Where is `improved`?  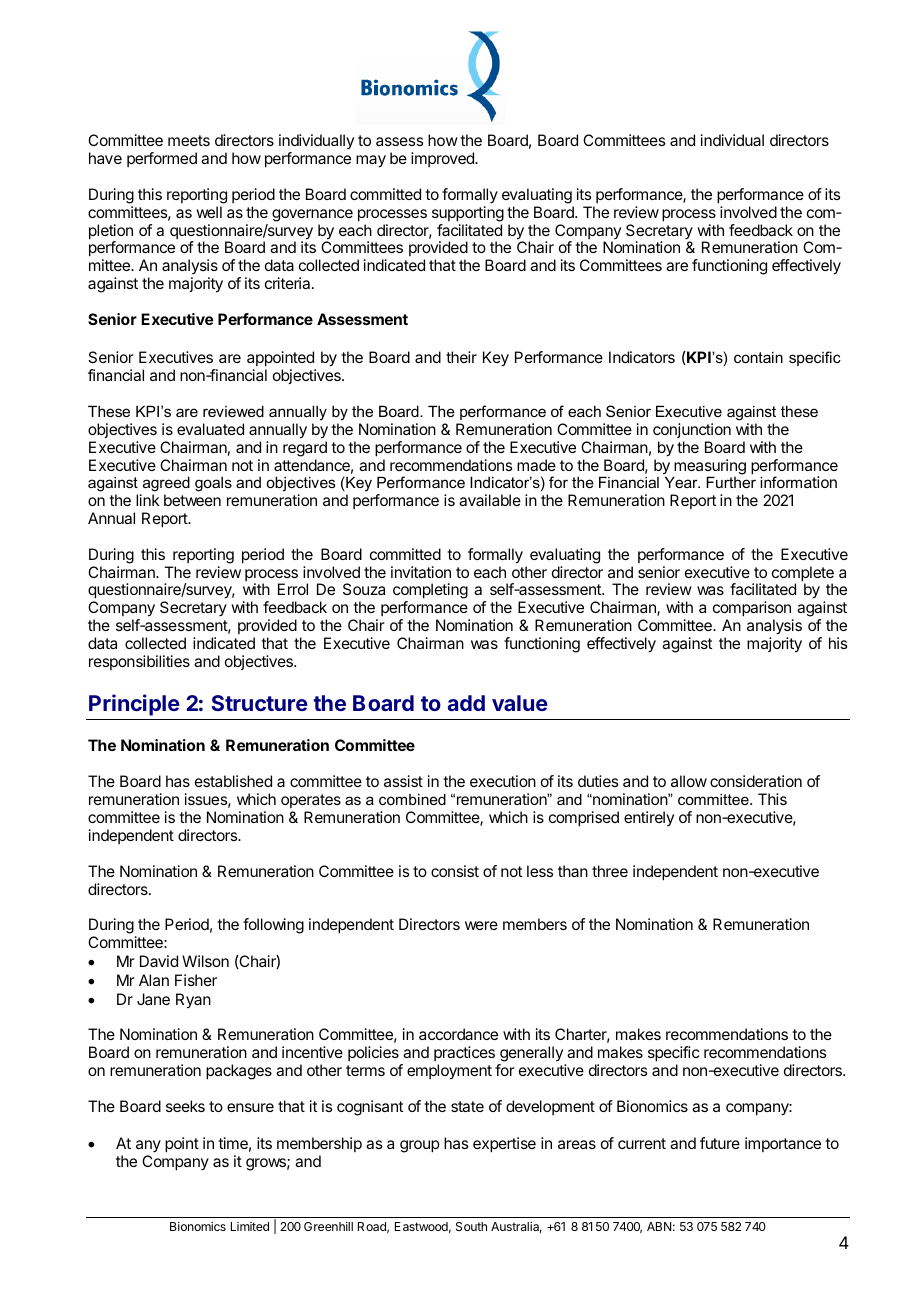
improved is located at coordinates (443, 159).
